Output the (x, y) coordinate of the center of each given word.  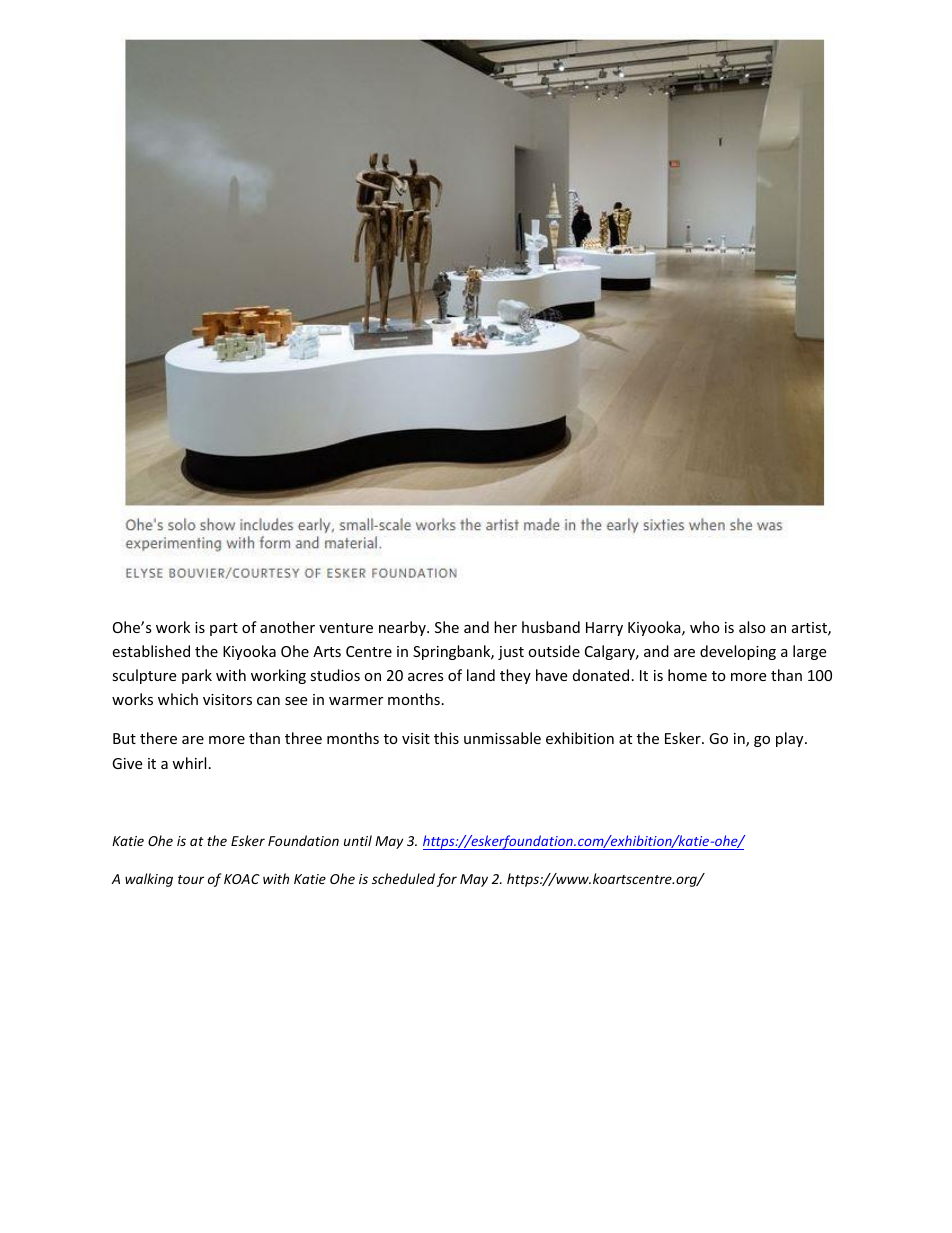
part (224, 629)
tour (191, 879)
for (447, 880)
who (705, 627)
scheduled (403, 878)
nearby (403, 628)
